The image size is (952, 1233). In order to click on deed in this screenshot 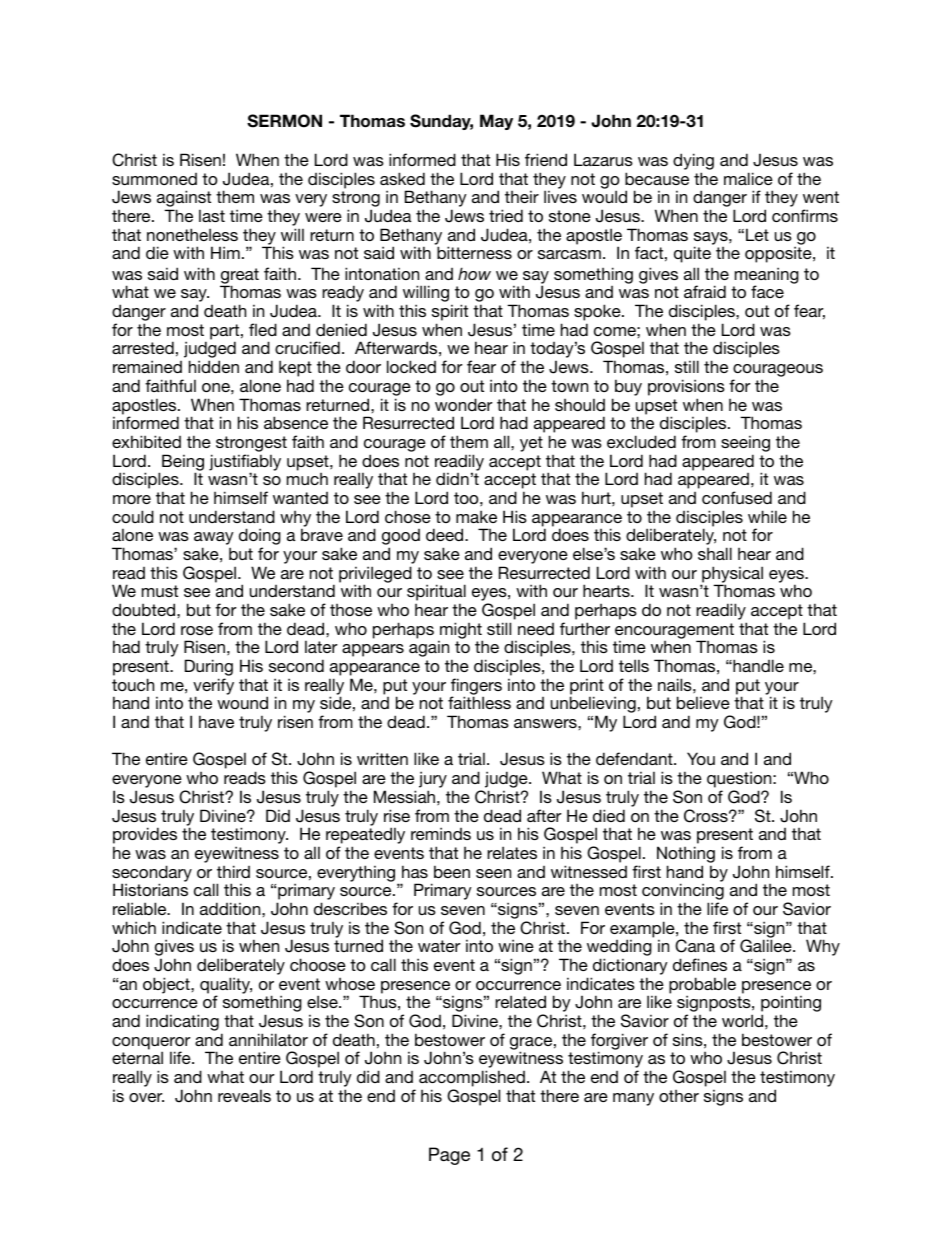, I will do `click(446, 534)`.
